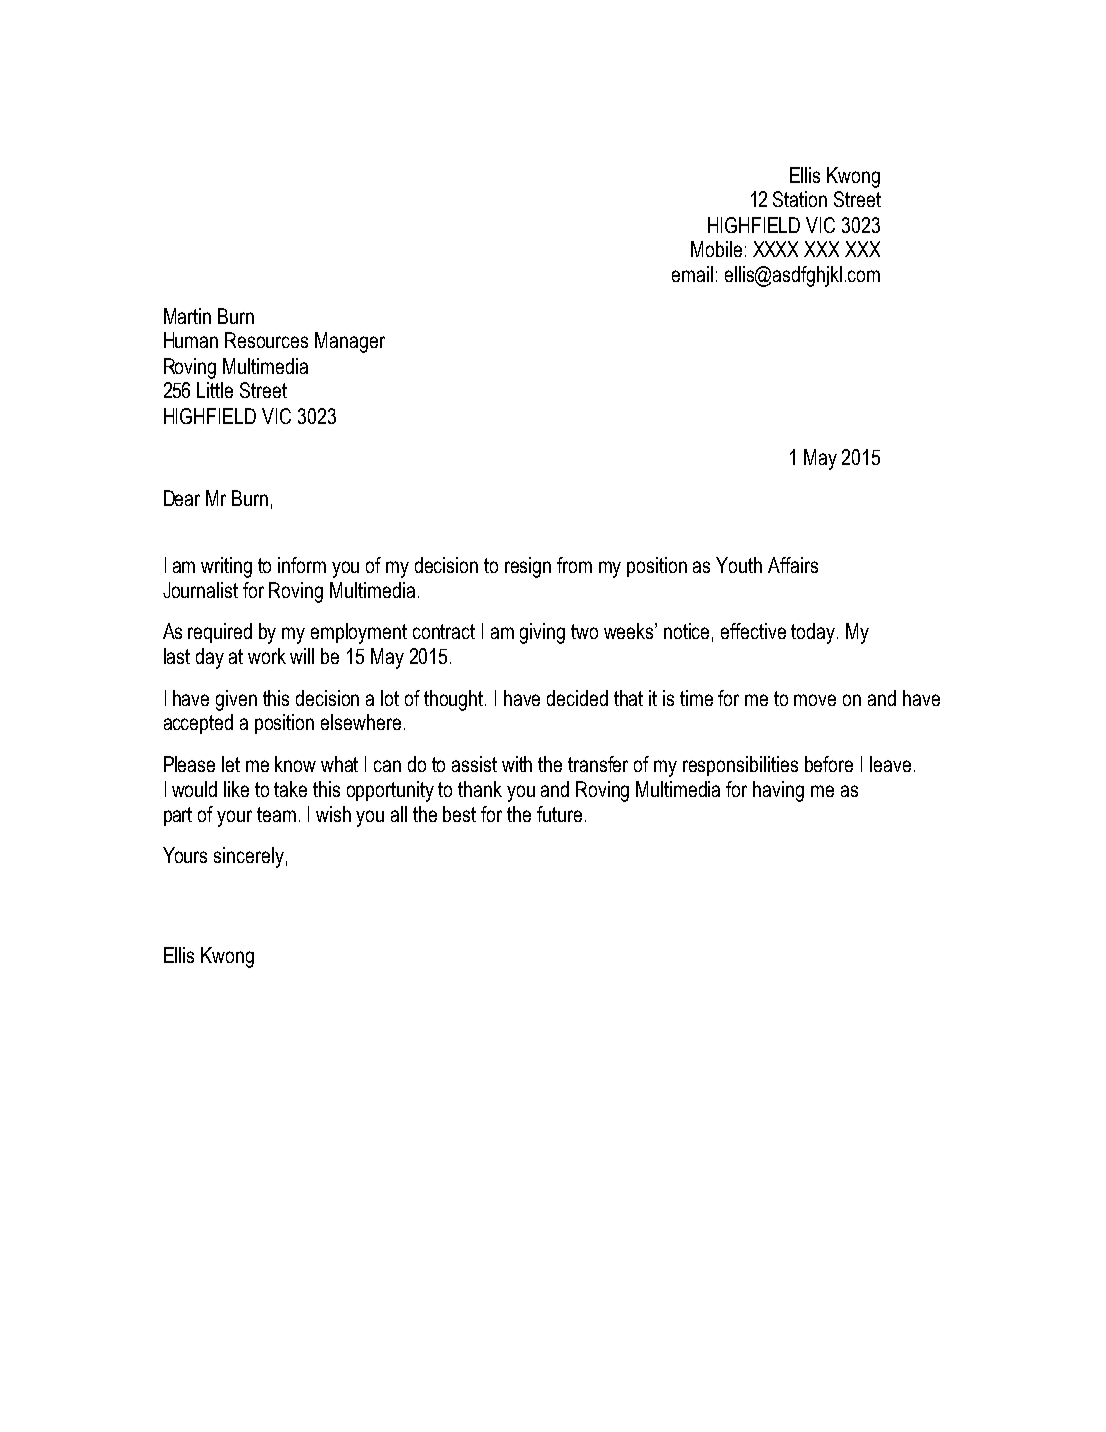  I want to click on Affairs, so click(793, 565).
